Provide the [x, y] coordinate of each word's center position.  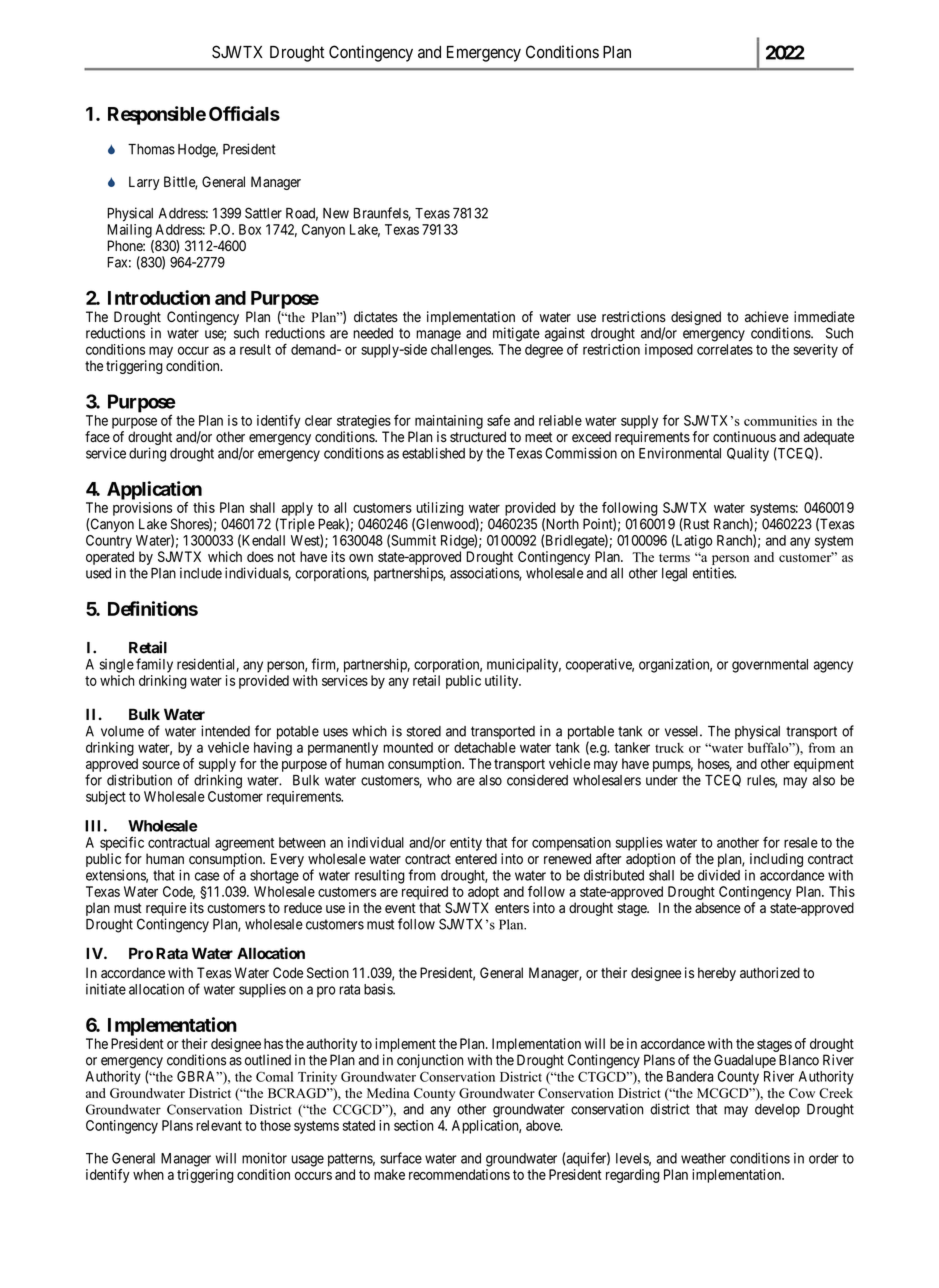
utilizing [440, 509]
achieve [767, 317]
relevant [219, 1125]
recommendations [459, 1174]
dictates [376, 317]
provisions [142, 509]
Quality [748, 454]
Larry [144, 183]
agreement [244, 844]
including [776, 860]
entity [466, 844]
